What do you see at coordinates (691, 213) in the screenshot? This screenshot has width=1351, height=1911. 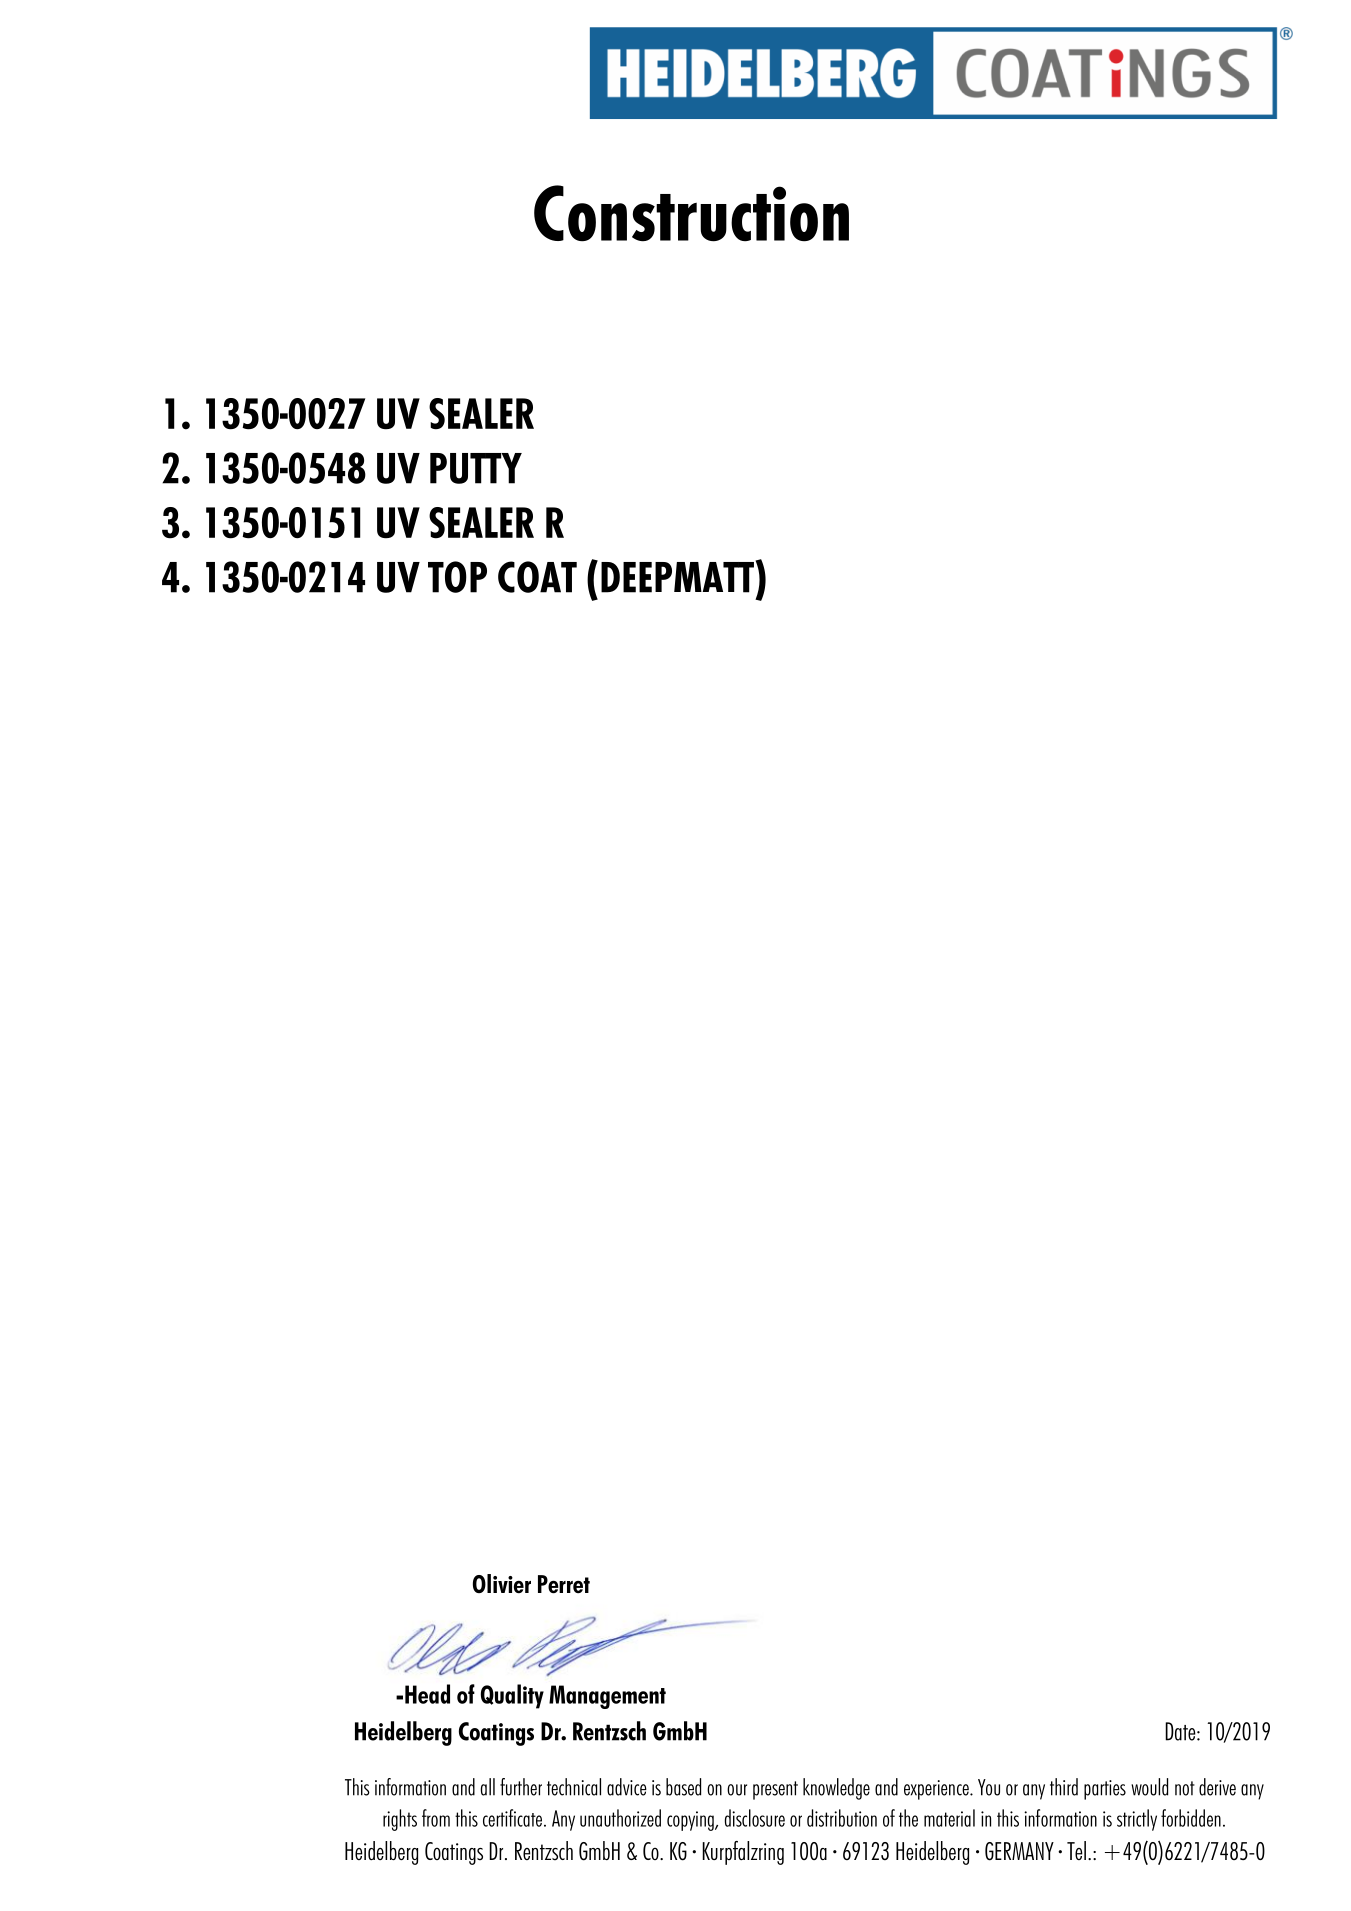 I see `Construction` at bounding box center [691, 213].
